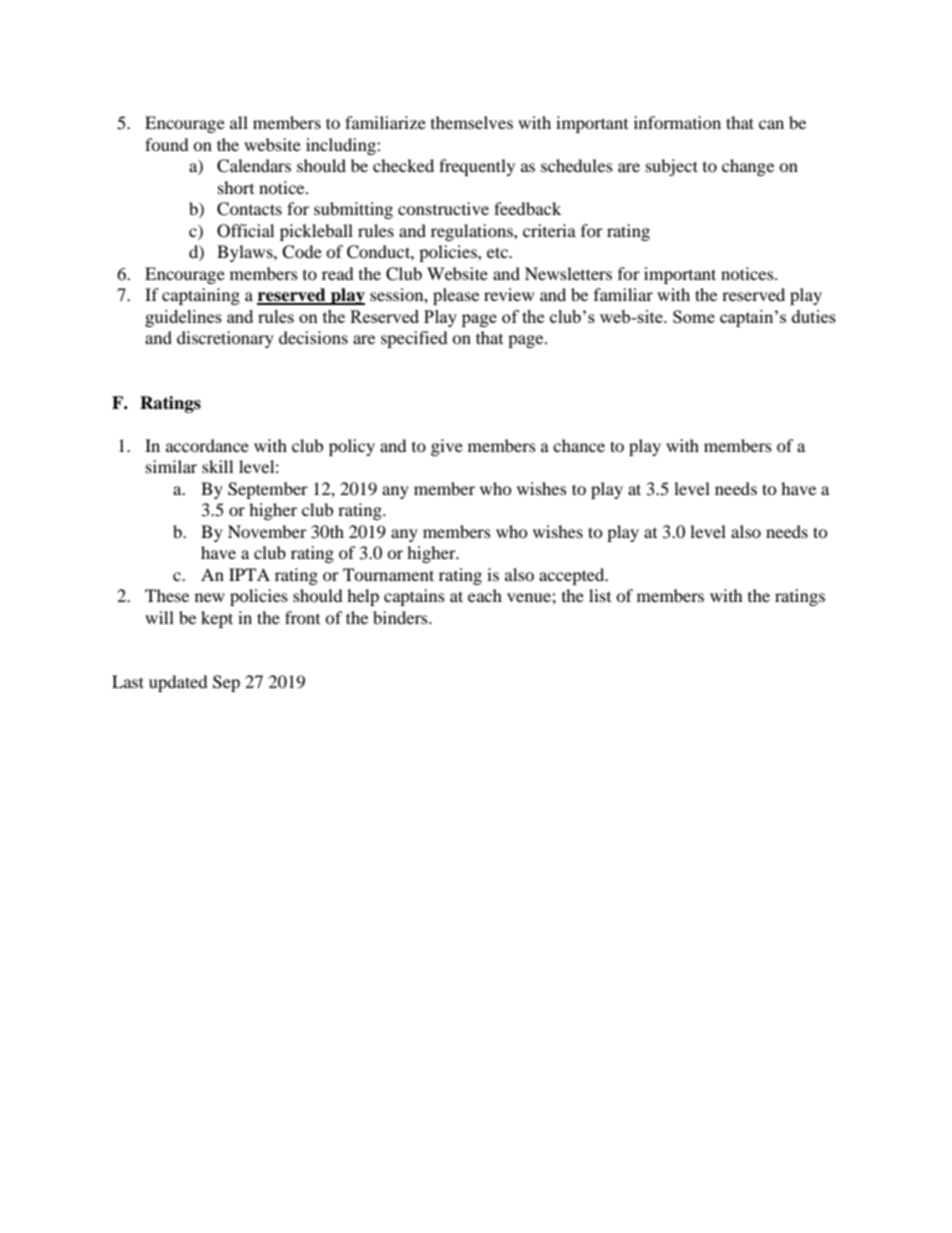 This page has height=1233, width=952. What do you see at coordinates (771, 124) in the page?
I see `can` at bounding box center [771, 124].
